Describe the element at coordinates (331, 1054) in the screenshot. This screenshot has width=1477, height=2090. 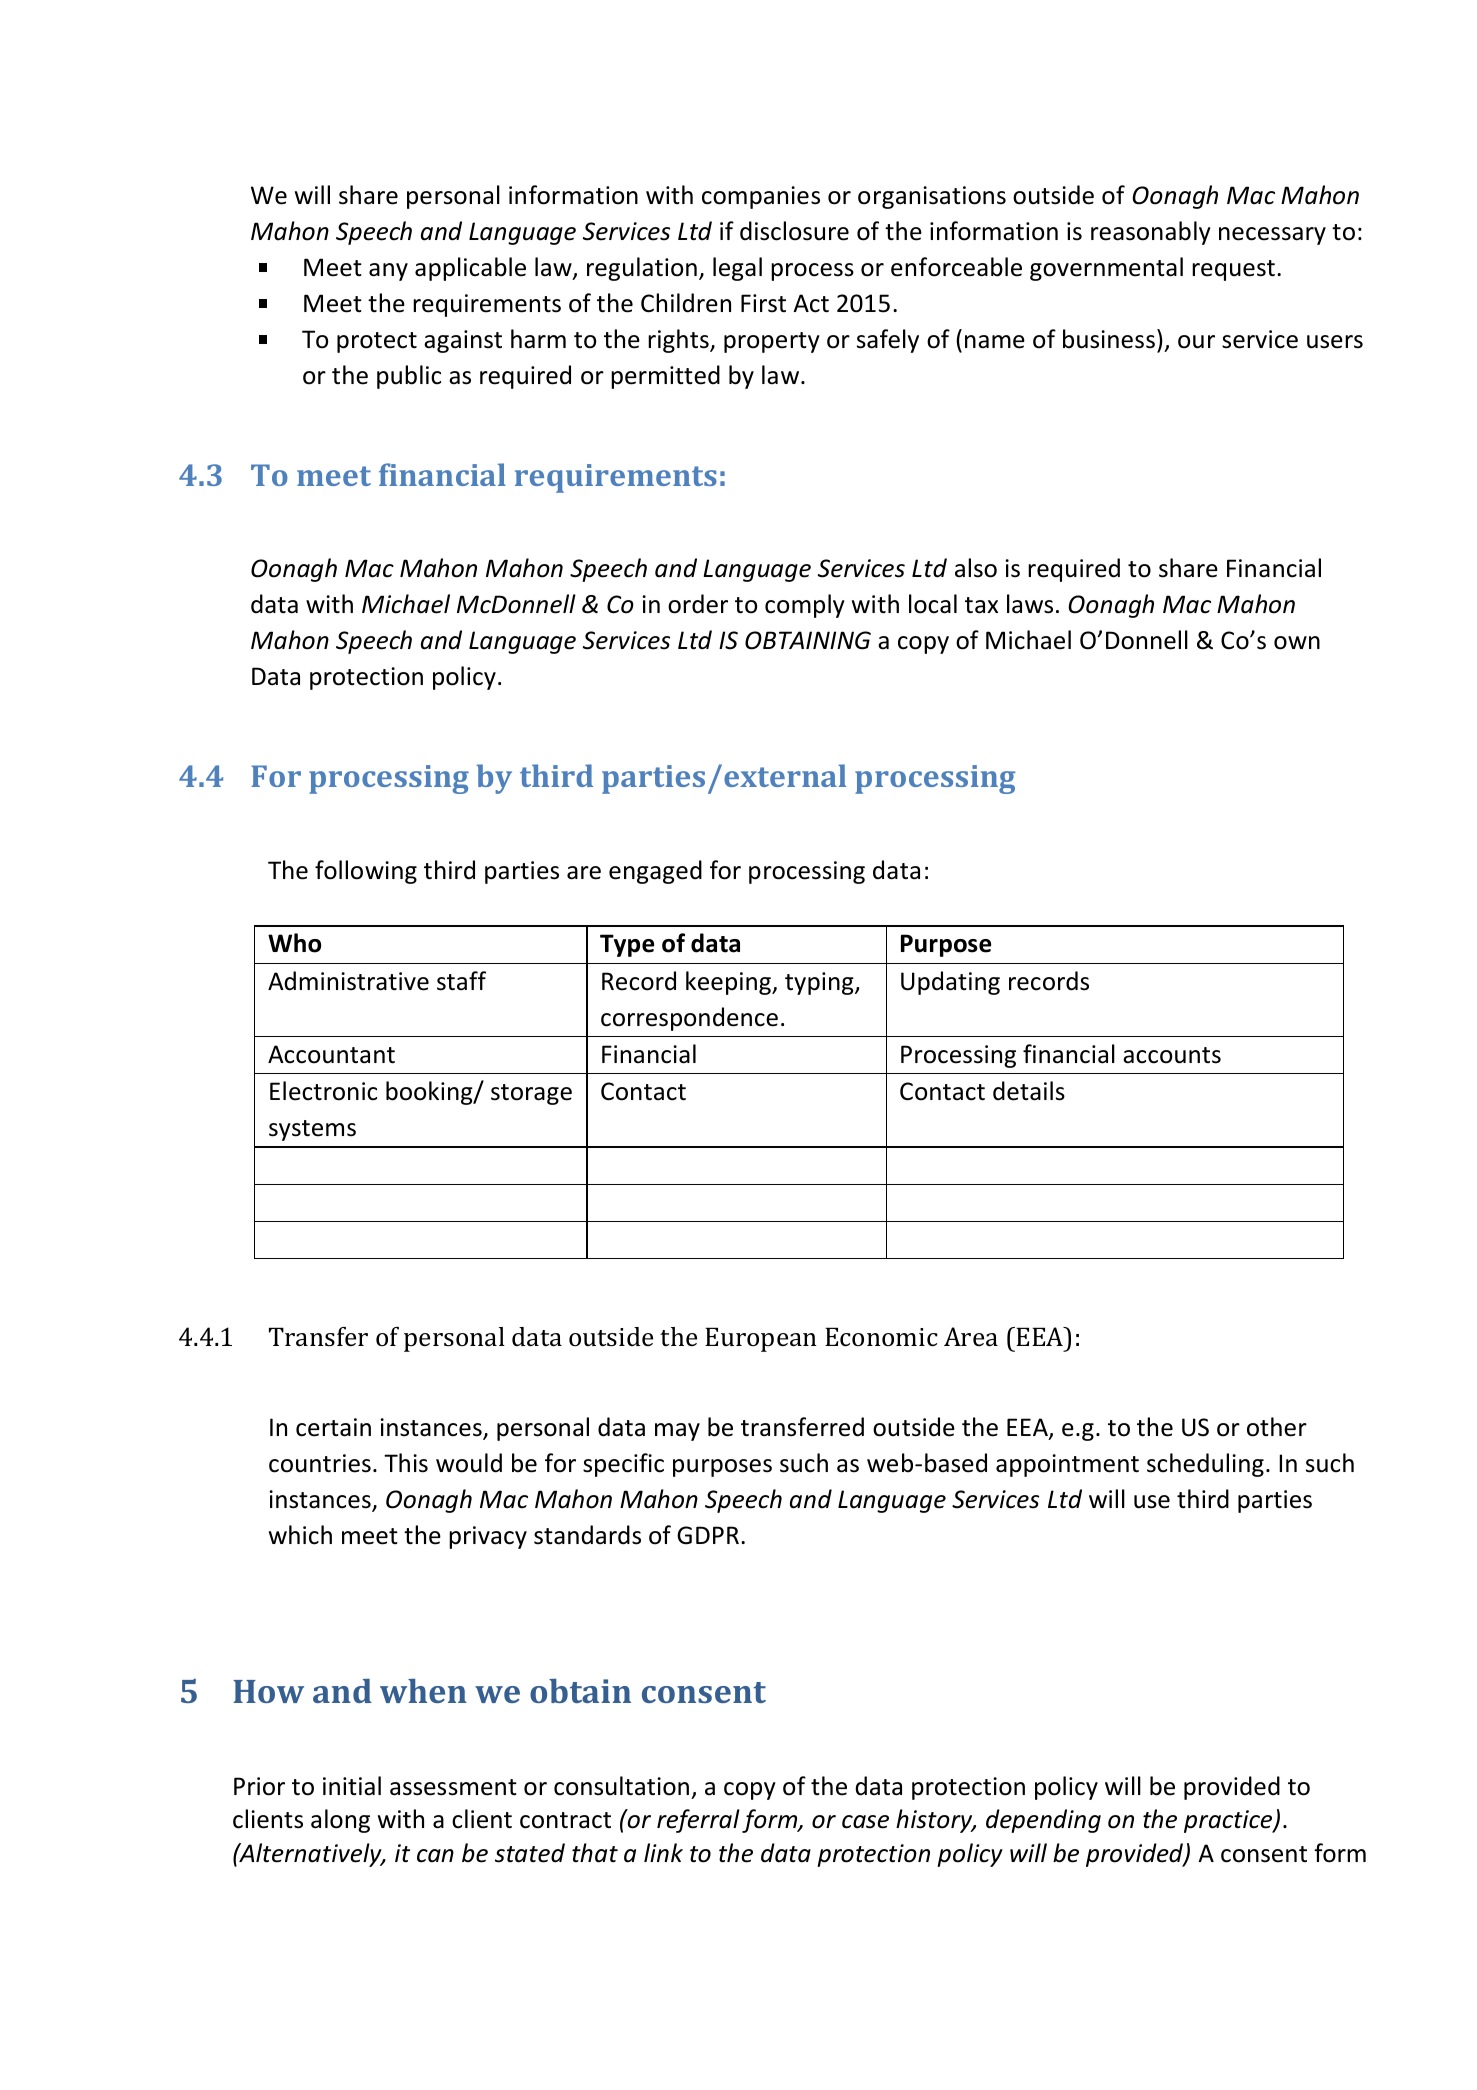
I see `Accountant` at that location.
